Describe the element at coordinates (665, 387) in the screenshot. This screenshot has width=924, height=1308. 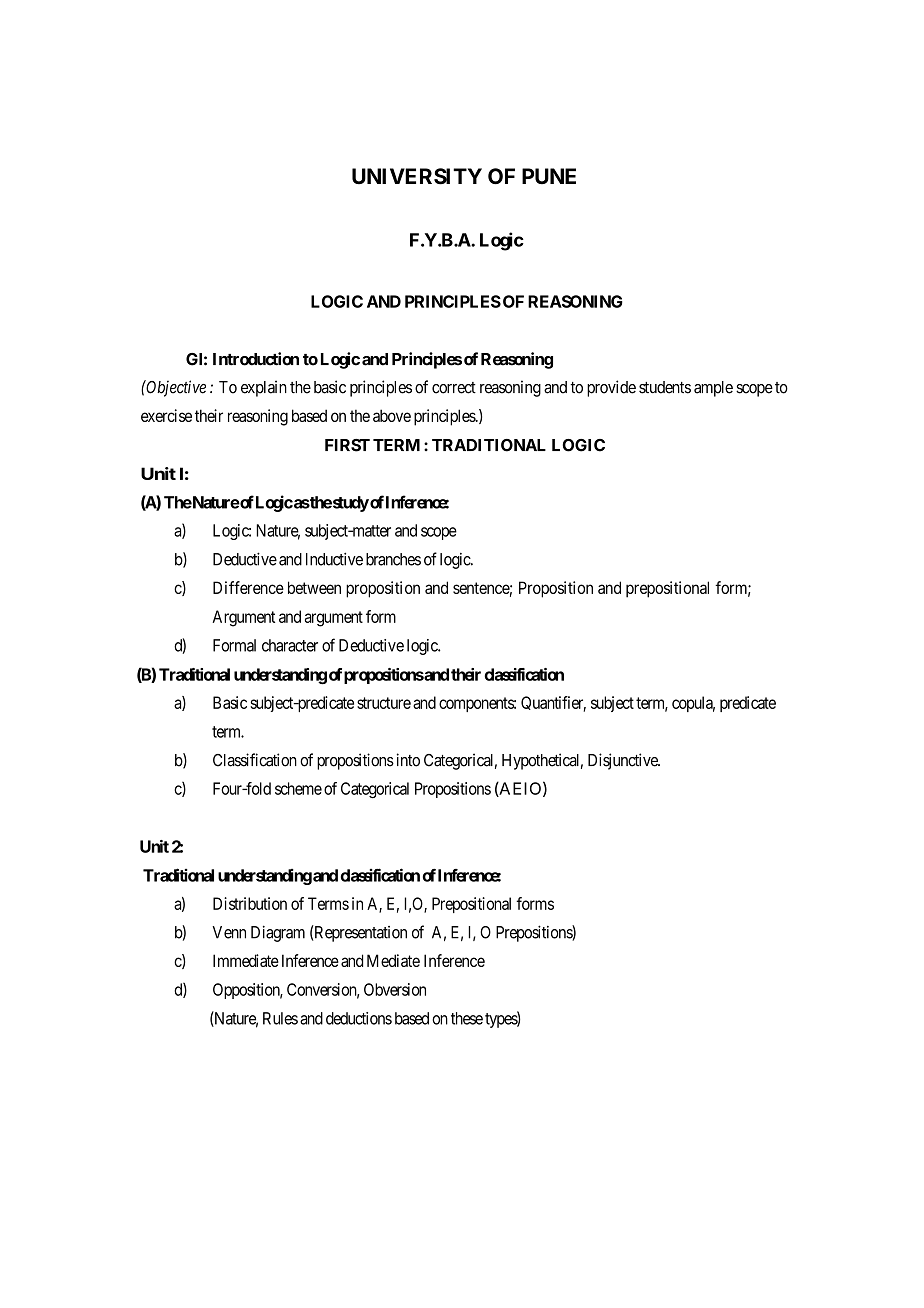
I see `students` at that location.
